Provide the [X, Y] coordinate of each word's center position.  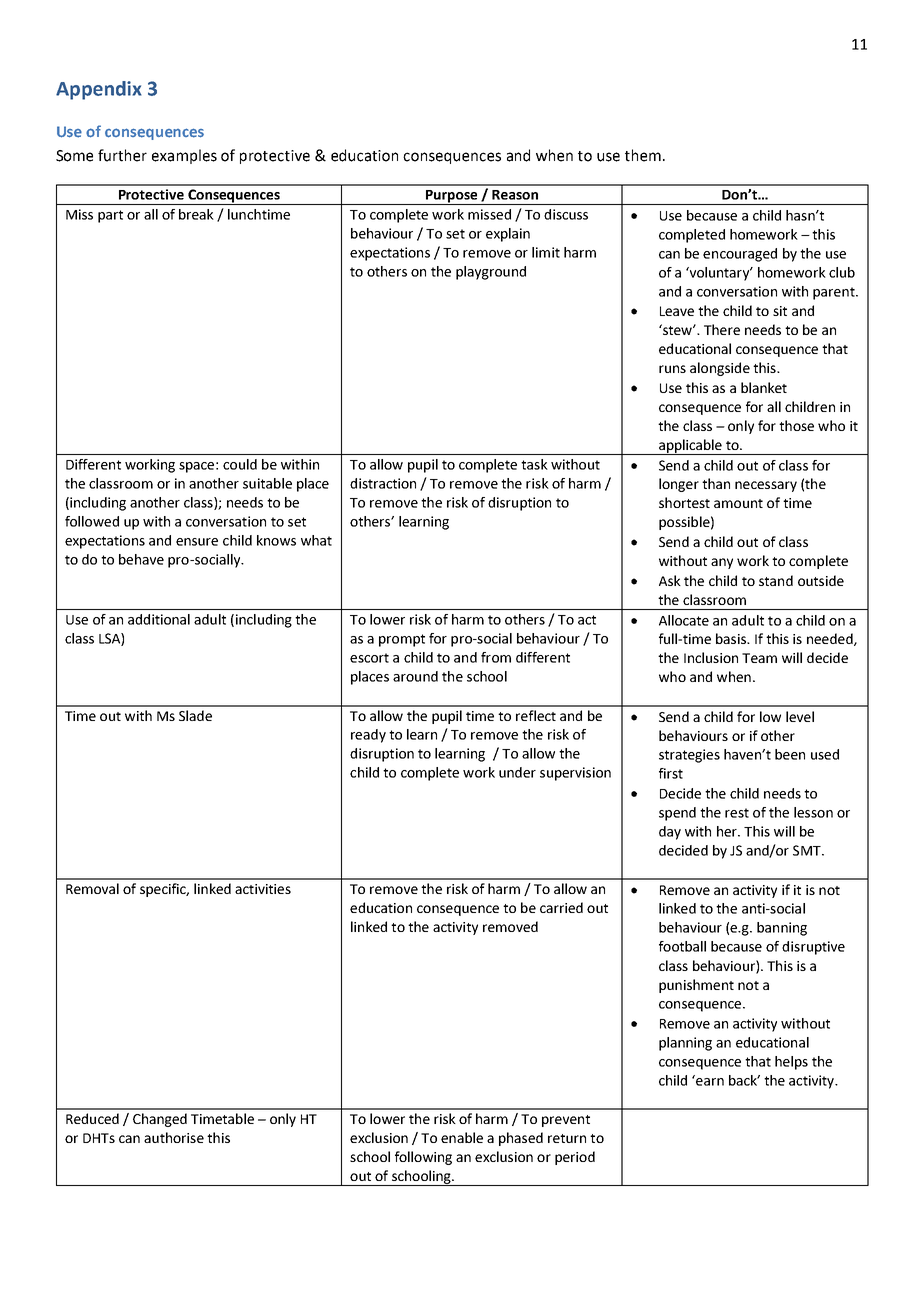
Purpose [452, 197]
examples [184, 156]
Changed [160, 1120]
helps [791, 1063]
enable [462, 1137]
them [643, 155]
